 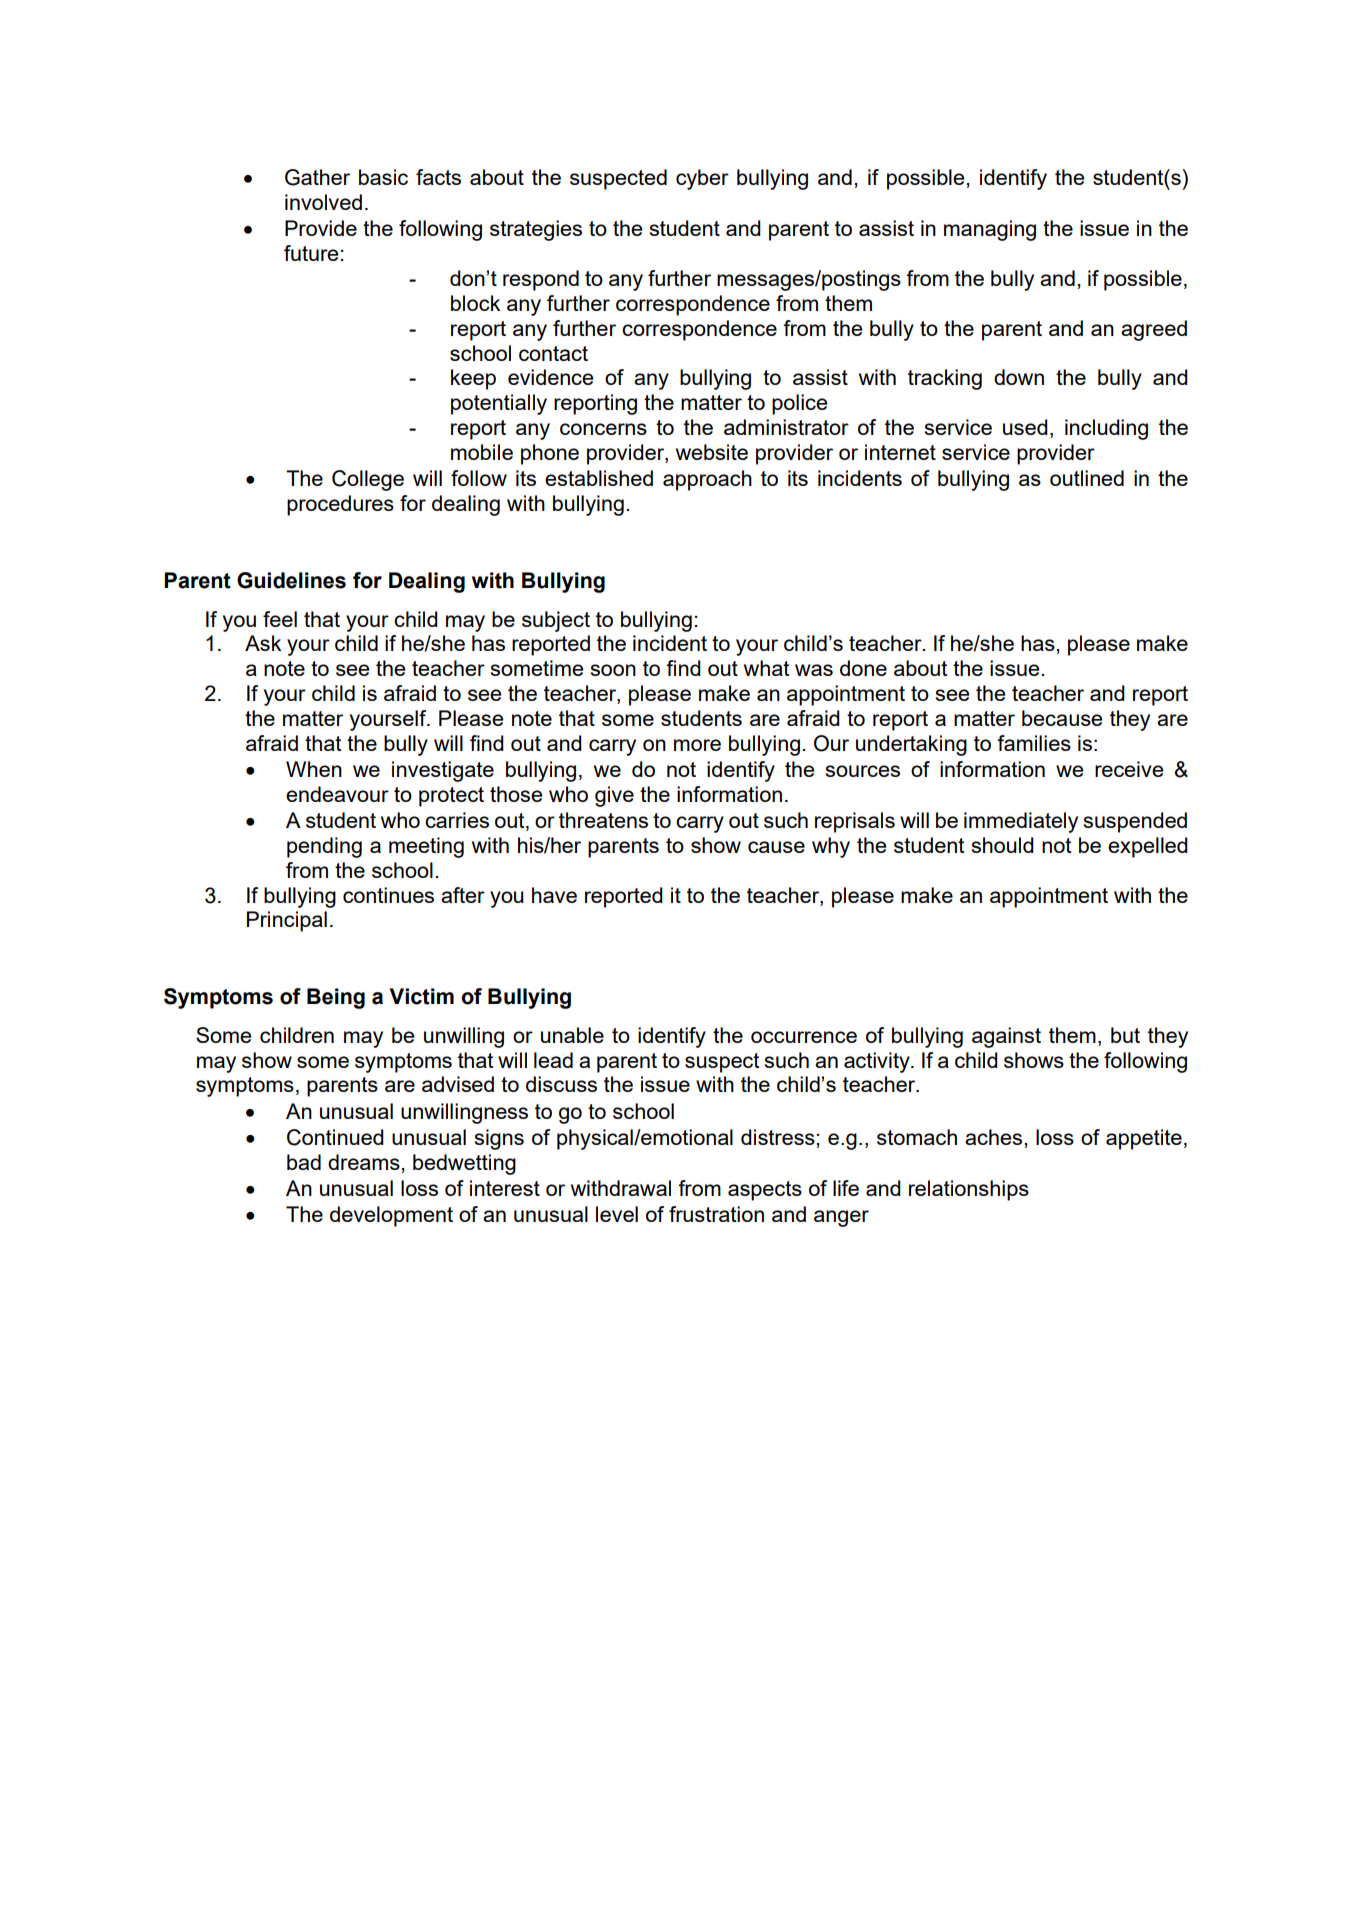 What do you see at coordinates (831, 847) in the screenshot?
I see `why` at bounding box center [831, 847].
